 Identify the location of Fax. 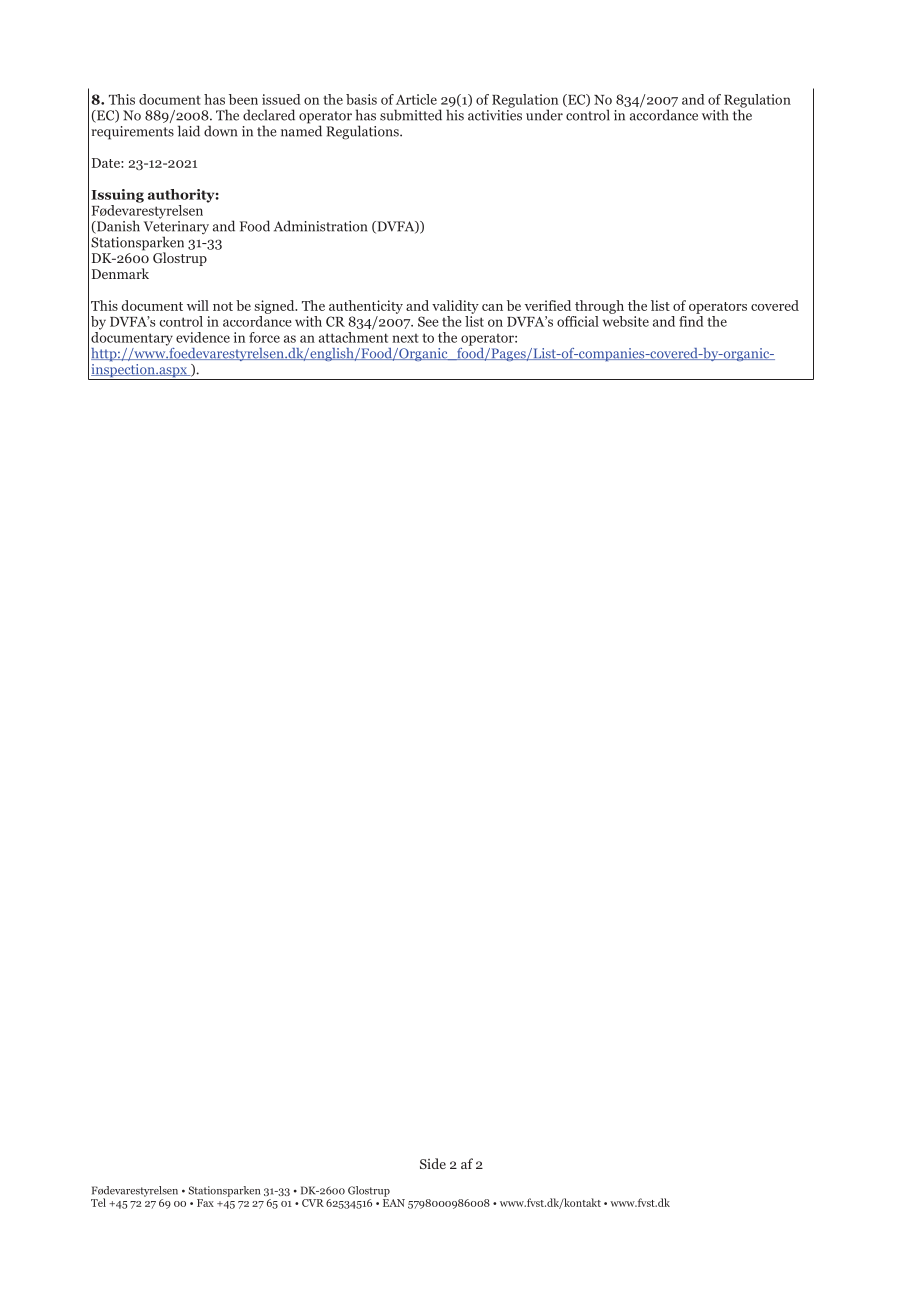
(205, 1203).
